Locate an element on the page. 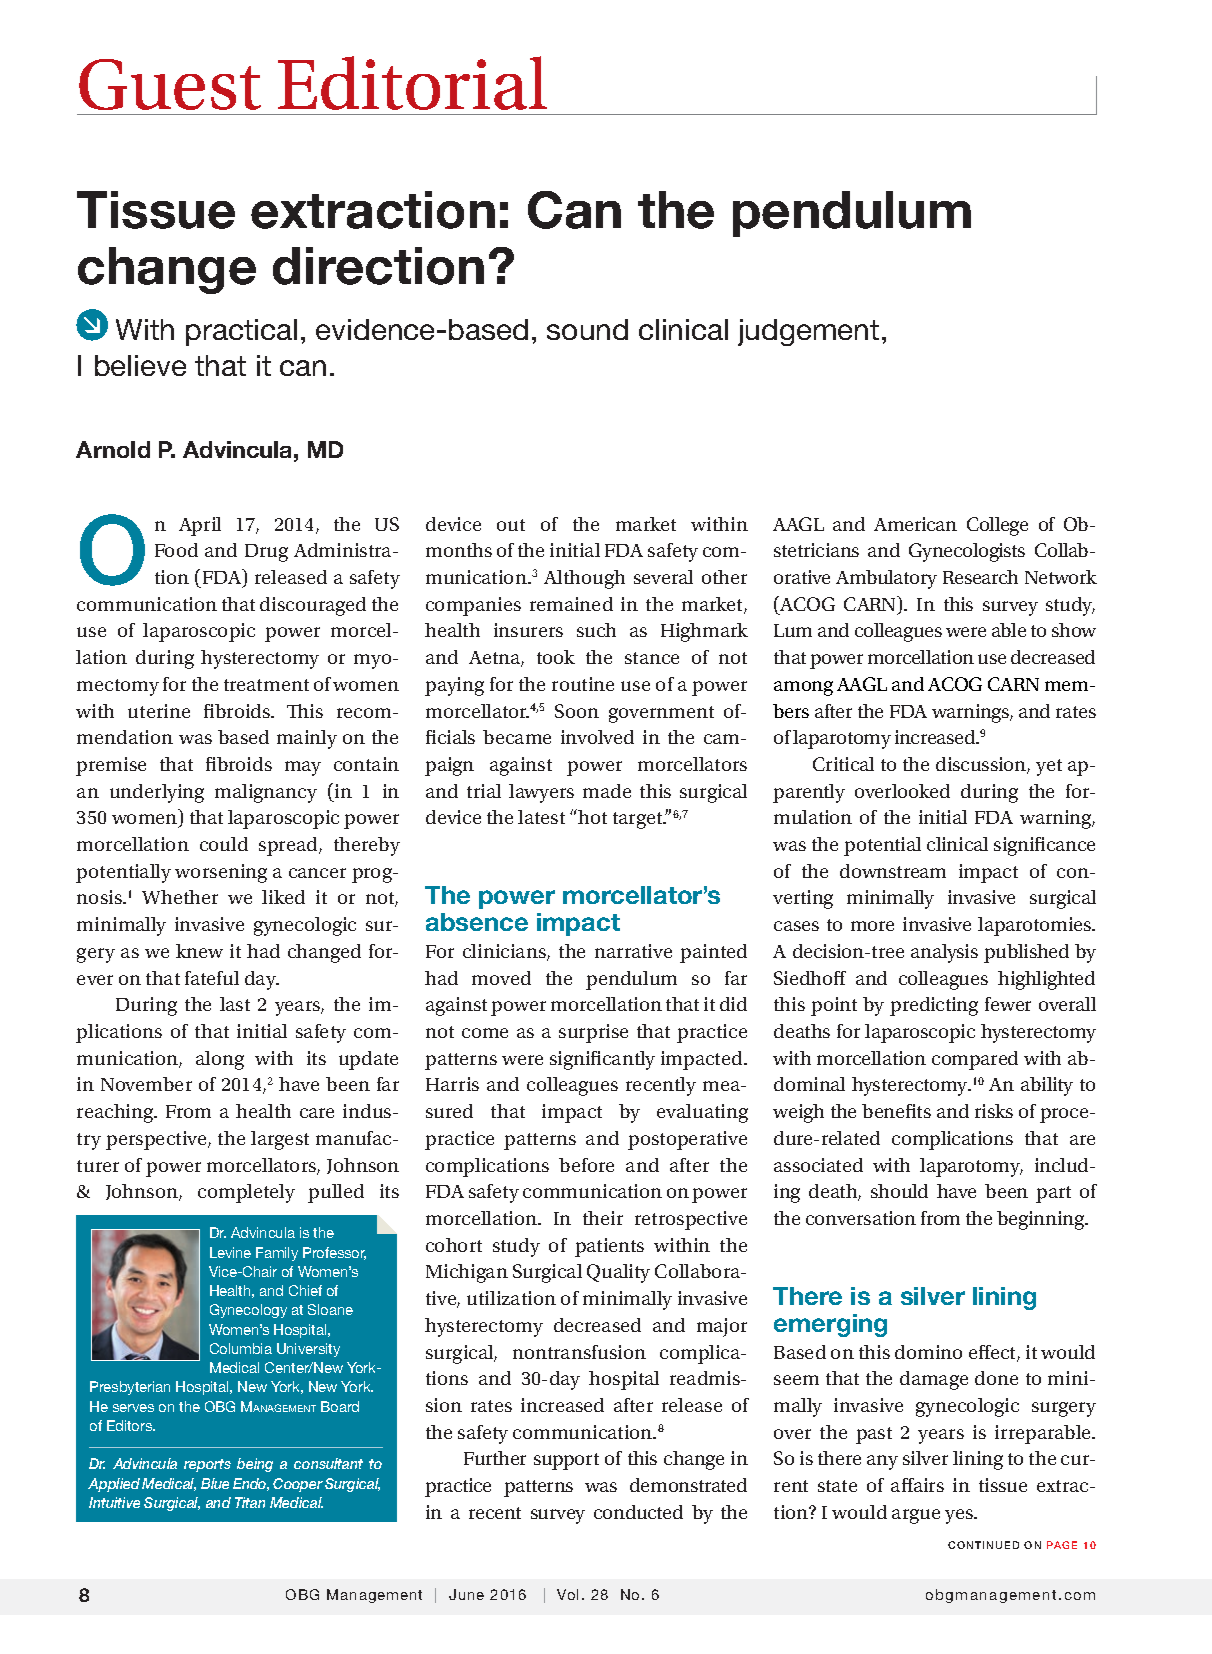 Image resolution: width=1212 pixels, height=1654 pixels. Titan is located at coordinates (250, 1502).
